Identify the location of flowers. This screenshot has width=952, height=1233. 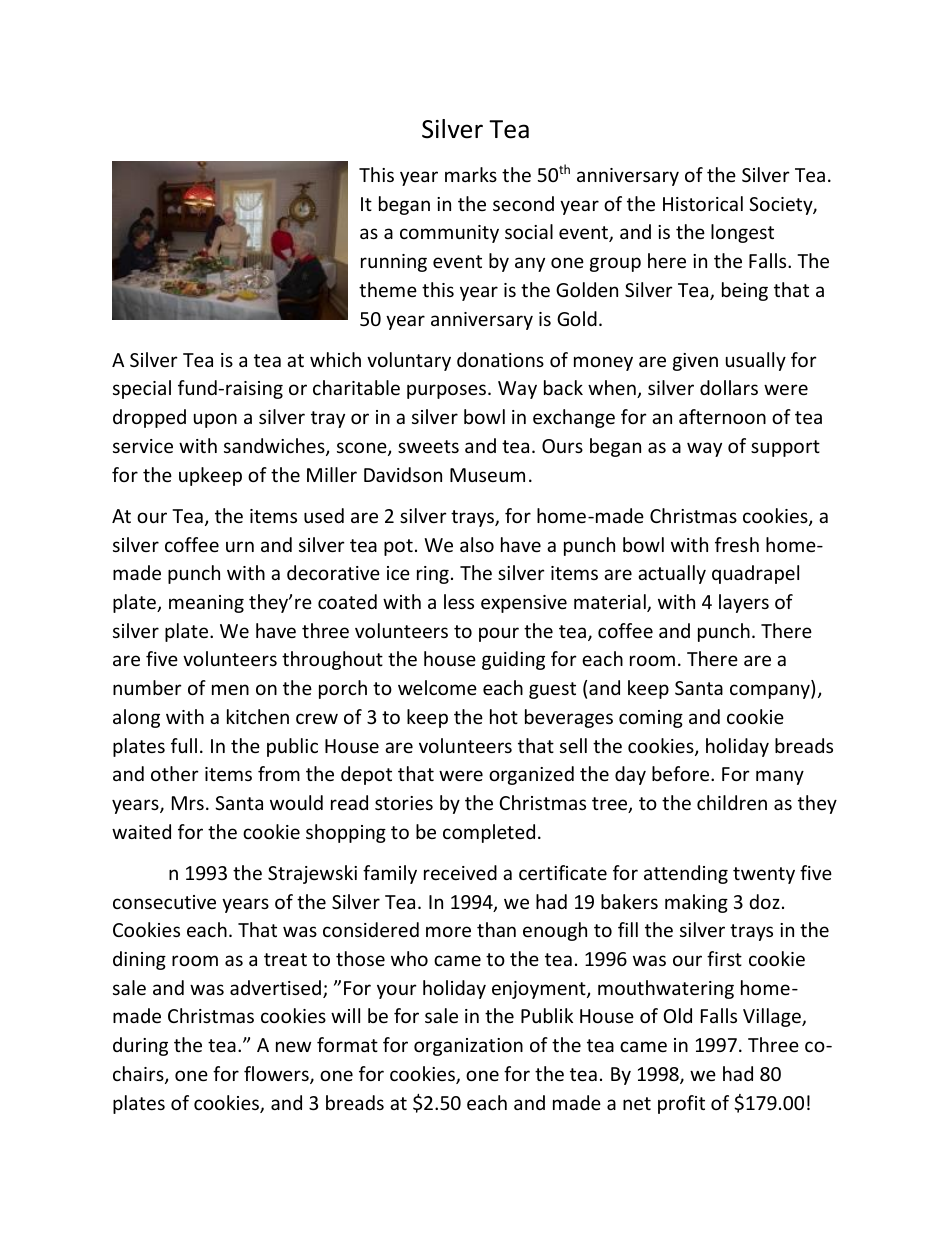
(277, 1075).
